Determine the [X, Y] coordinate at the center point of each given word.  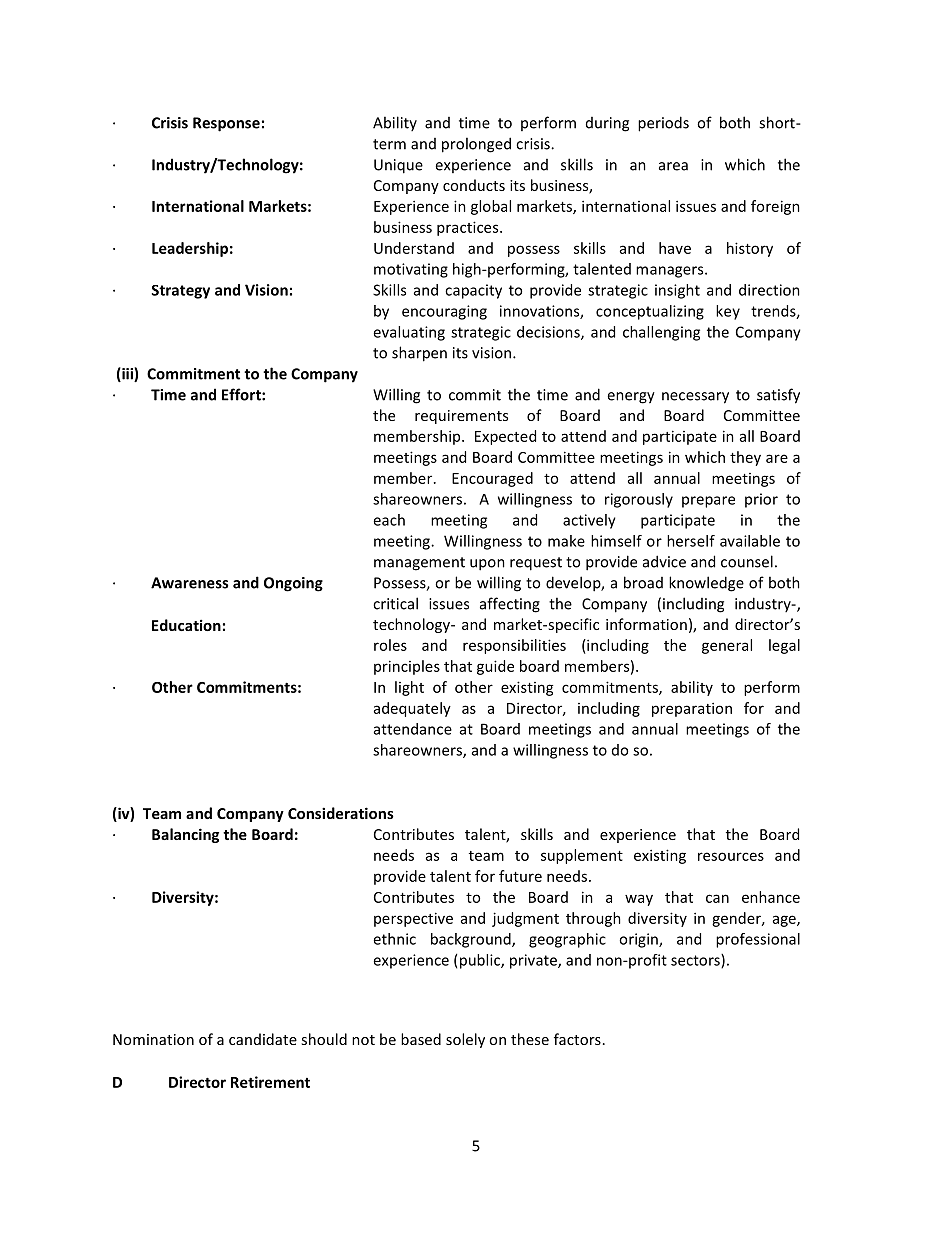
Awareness [189, 583]
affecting [510, 605]
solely [465, 1040]
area [673, 166]
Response [226, 124]
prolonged [476, 145]
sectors [696, 961]
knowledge [706, 584]
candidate [263, 1039]
